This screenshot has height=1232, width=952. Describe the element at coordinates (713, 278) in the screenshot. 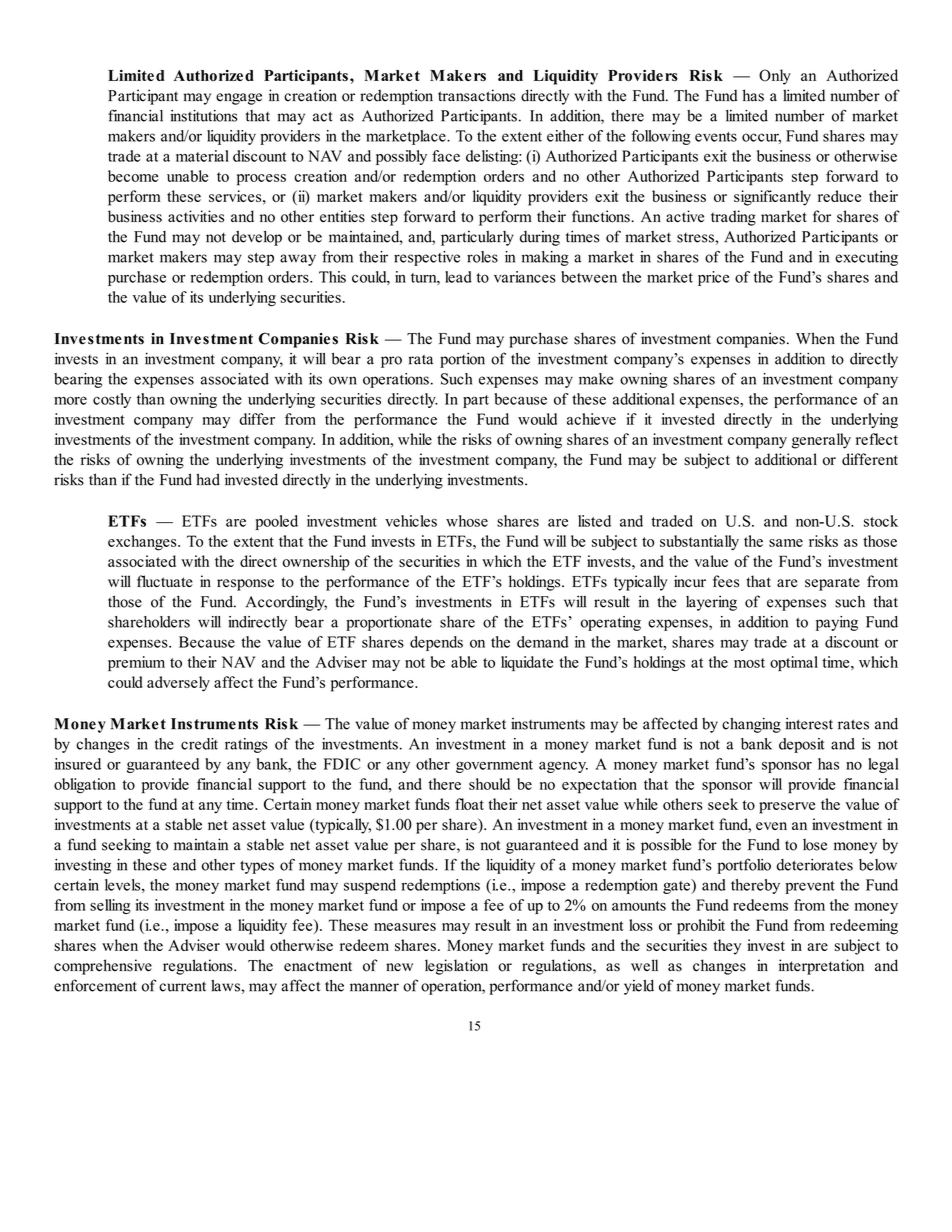

I see `price` at that location.
